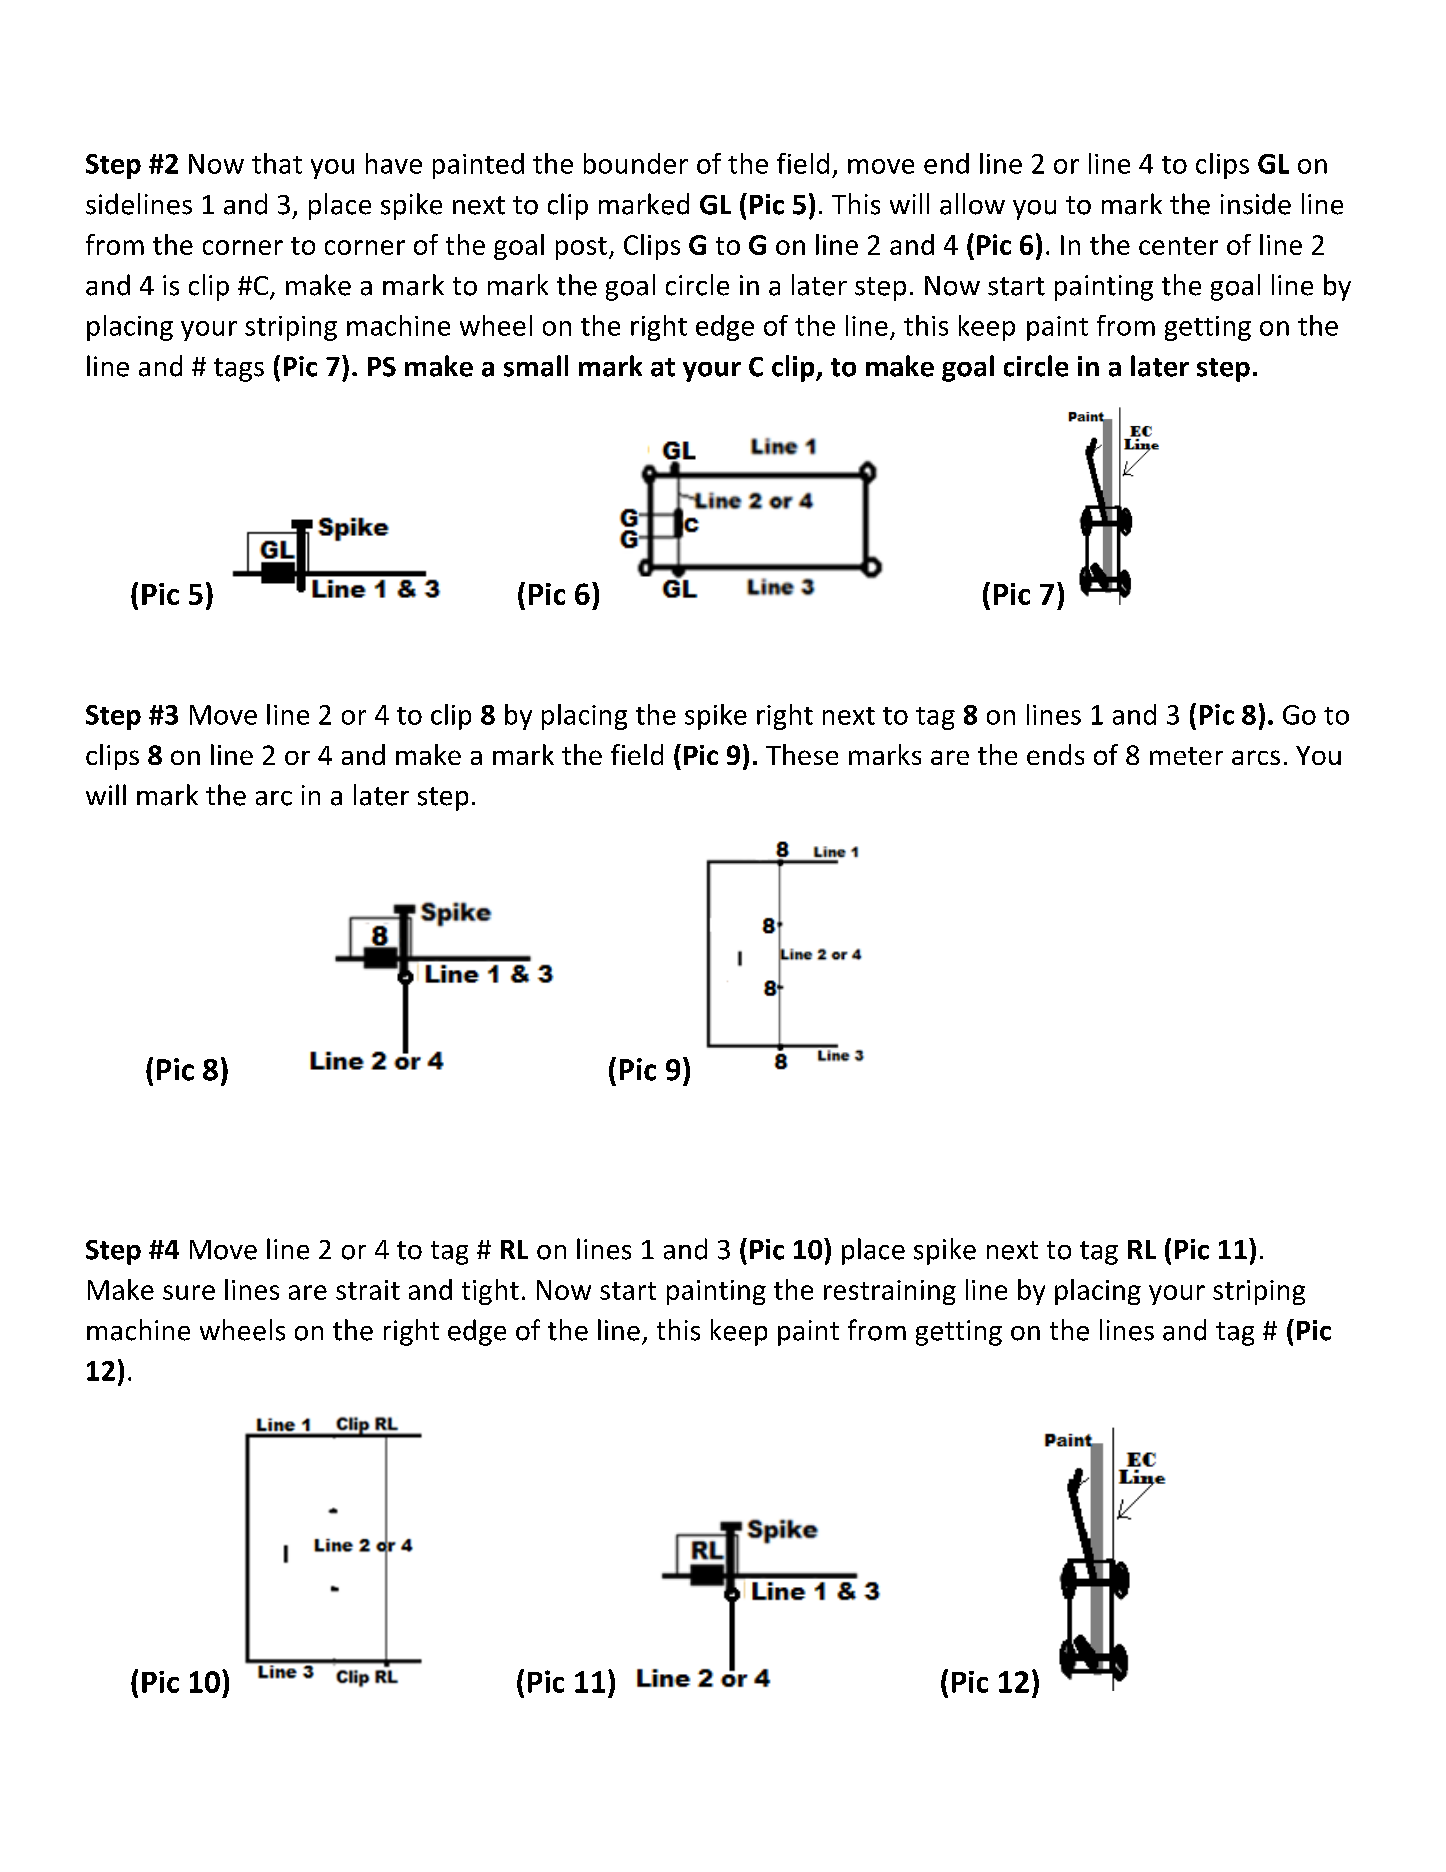  I want to click on These, so click(802, 754).
